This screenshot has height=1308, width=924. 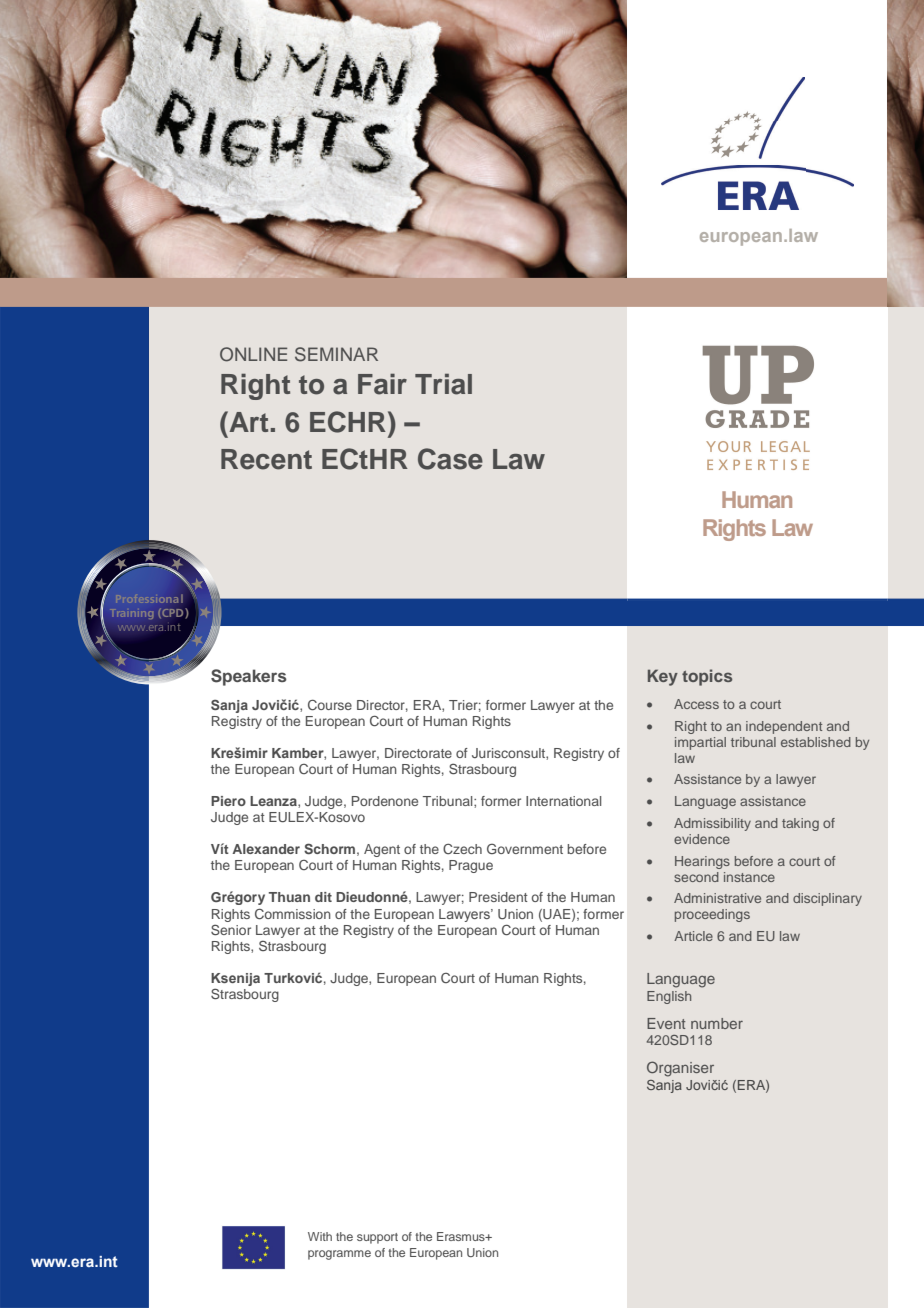 I want to click on Organiser, so click(x=680, y=1069).
